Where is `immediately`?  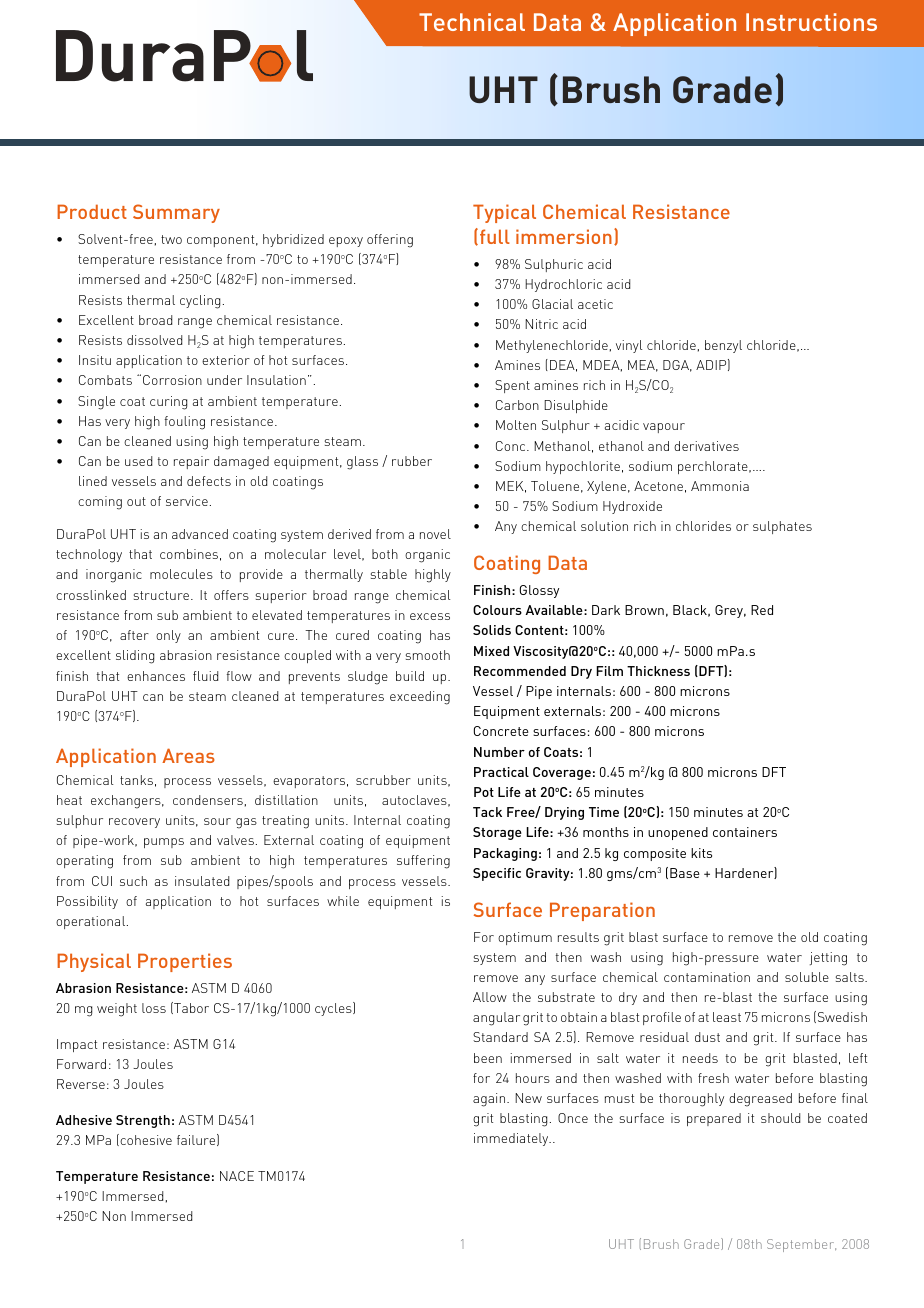 immediately is located at coordinates (512, 1139).
